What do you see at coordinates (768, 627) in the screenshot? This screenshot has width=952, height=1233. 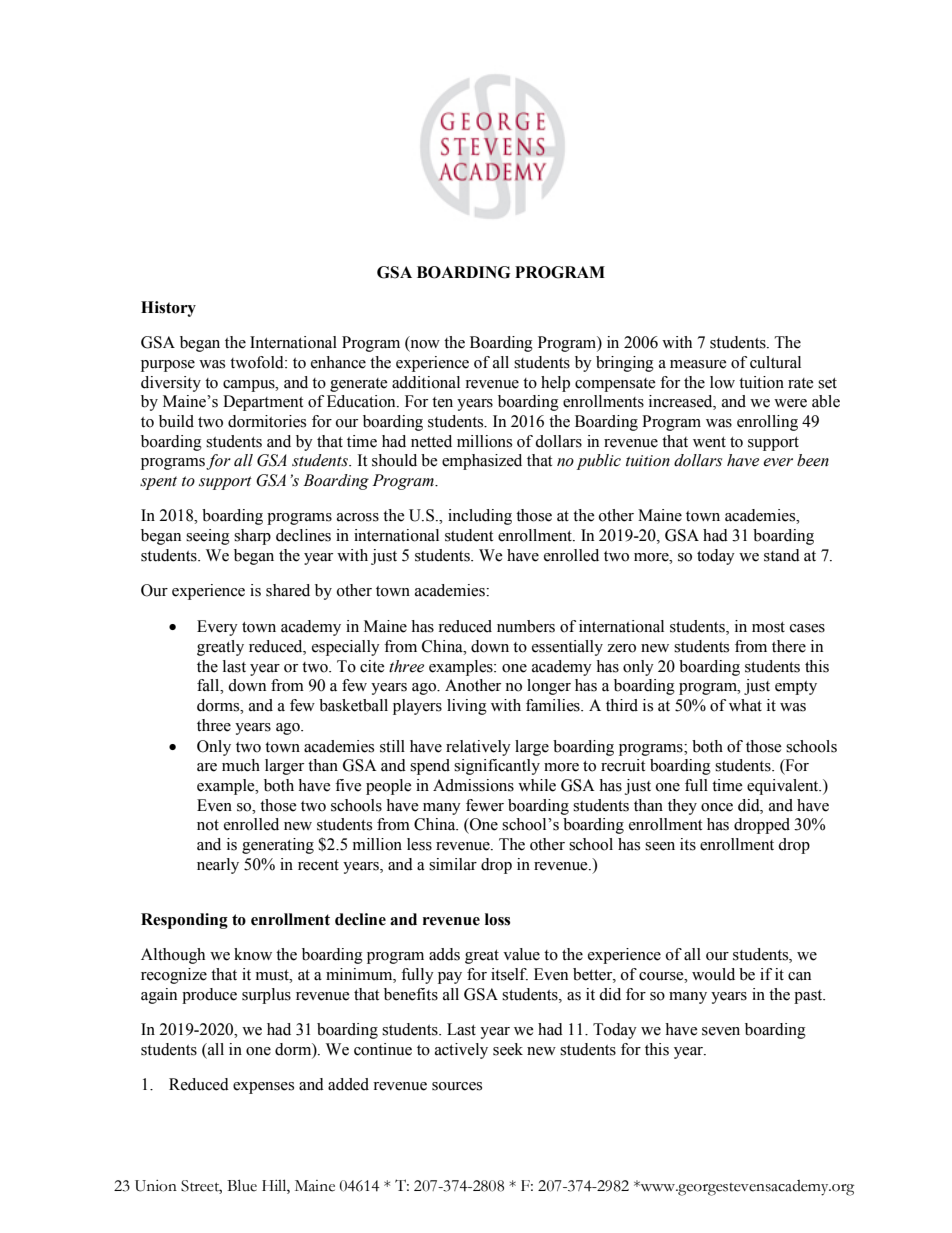 I see `most` at bounding box center [768, 627].
